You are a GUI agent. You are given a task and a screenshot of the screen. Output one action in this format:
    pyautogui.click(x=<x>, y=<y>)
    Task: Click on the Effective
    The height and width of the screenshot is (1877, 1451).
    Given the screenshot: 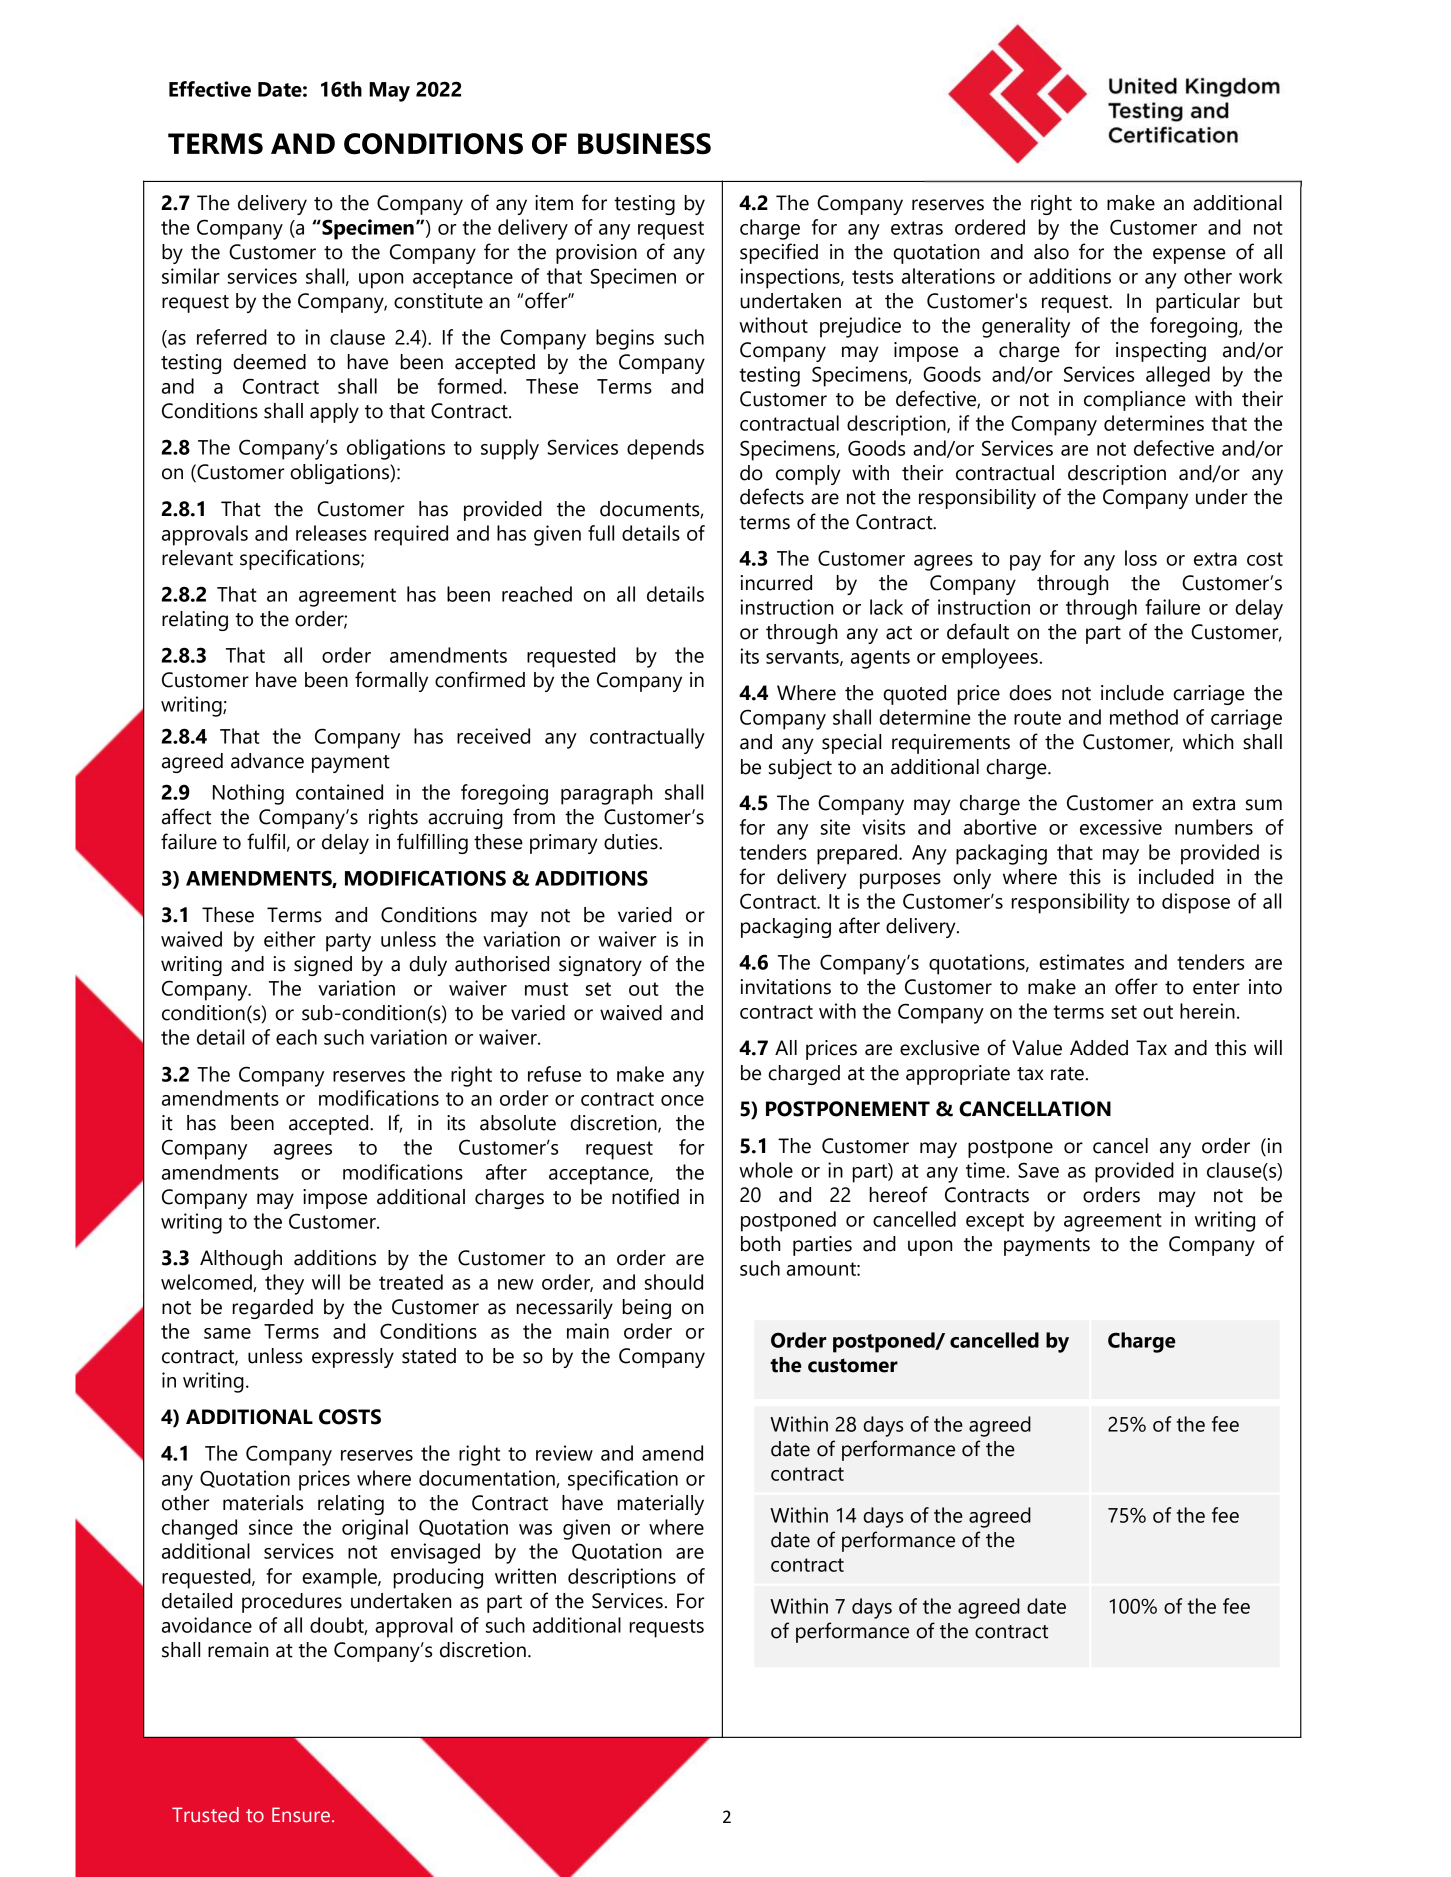 What is the action you would take?
    pyautogui.click(x=210, y=89)
